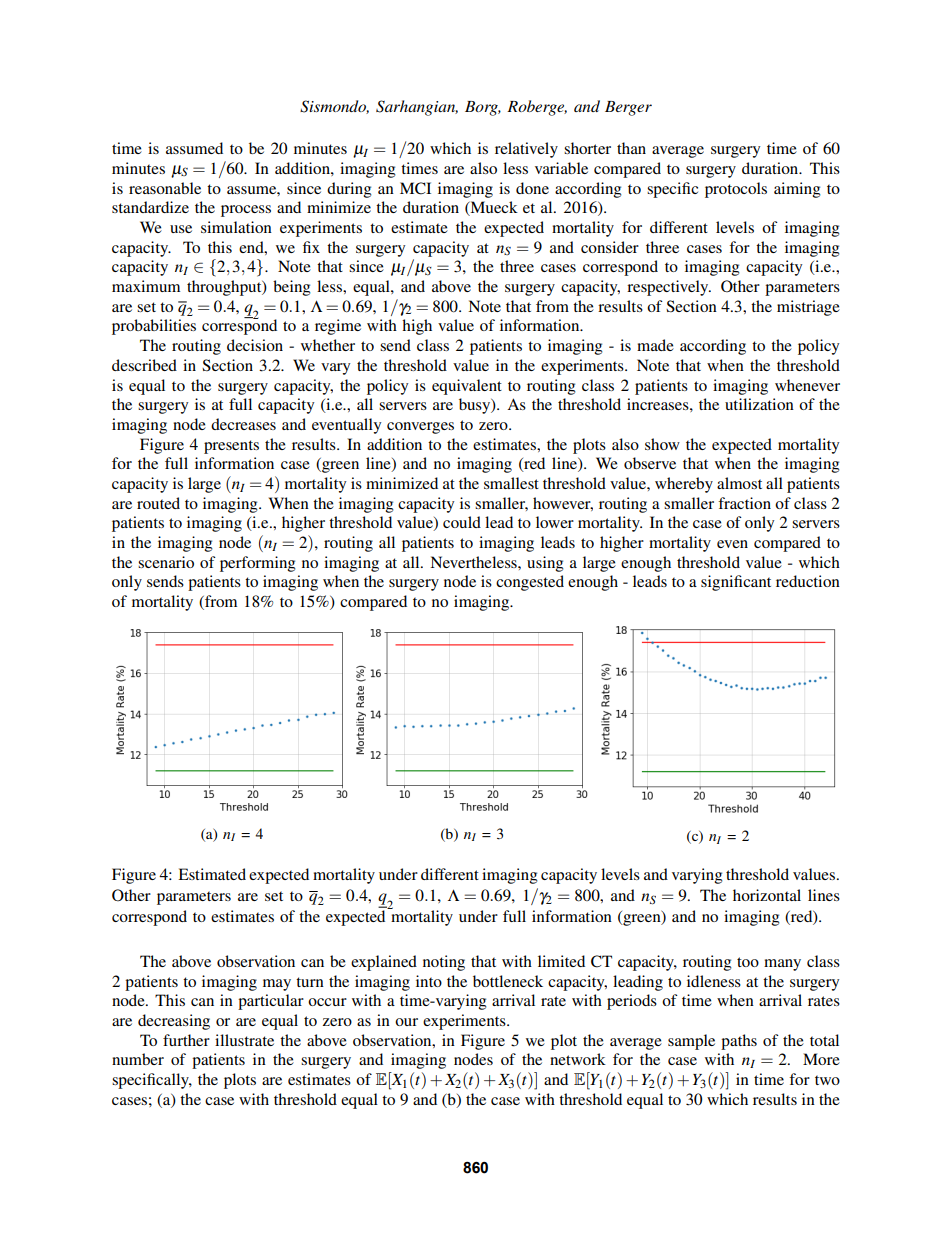  What do you see at coordinates (736, 583) in the document?
I see `significant` at bounding box center [736, 583].
